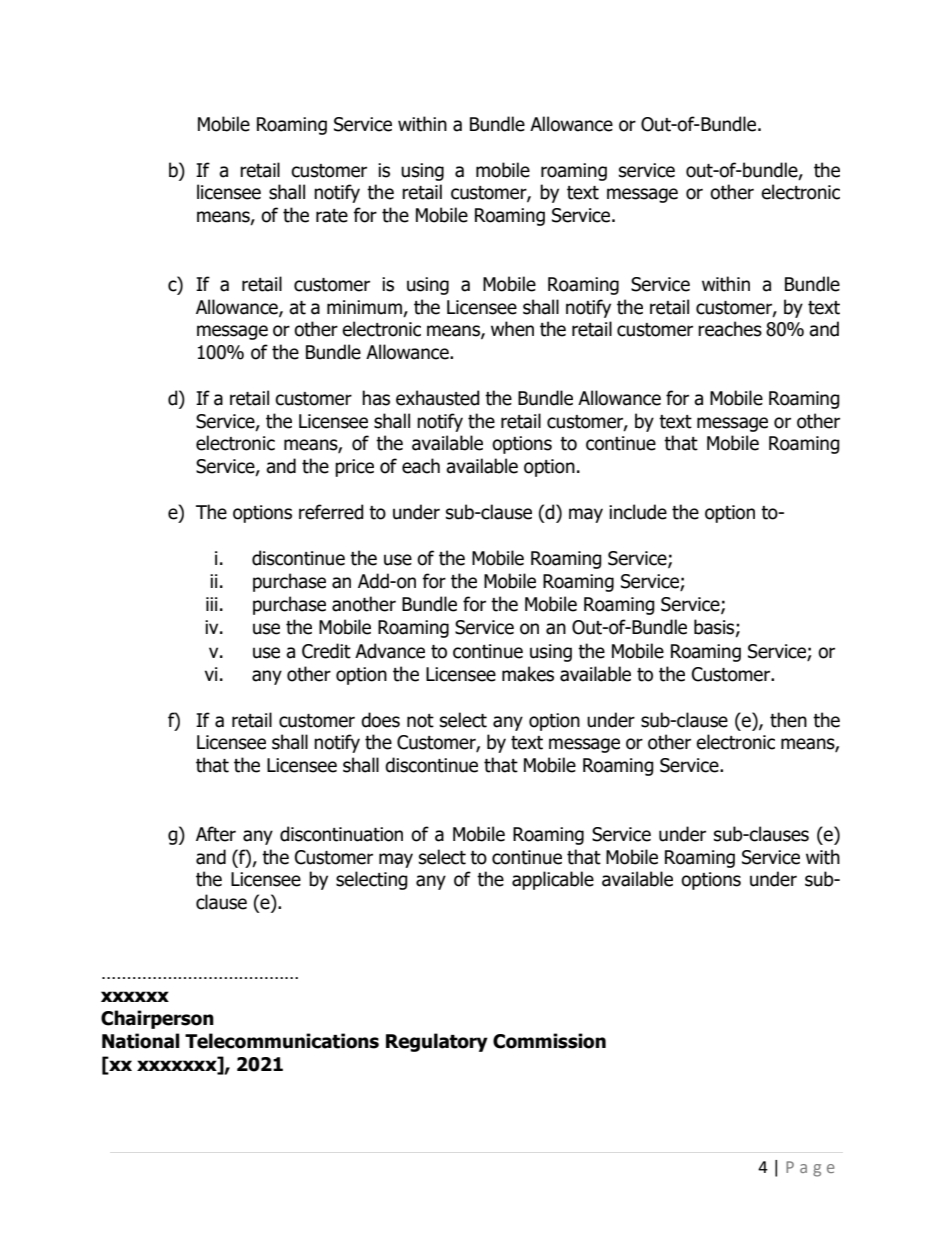 This screenshot has width=952, height=1233. I want to click on iii, so click(212, 604).
